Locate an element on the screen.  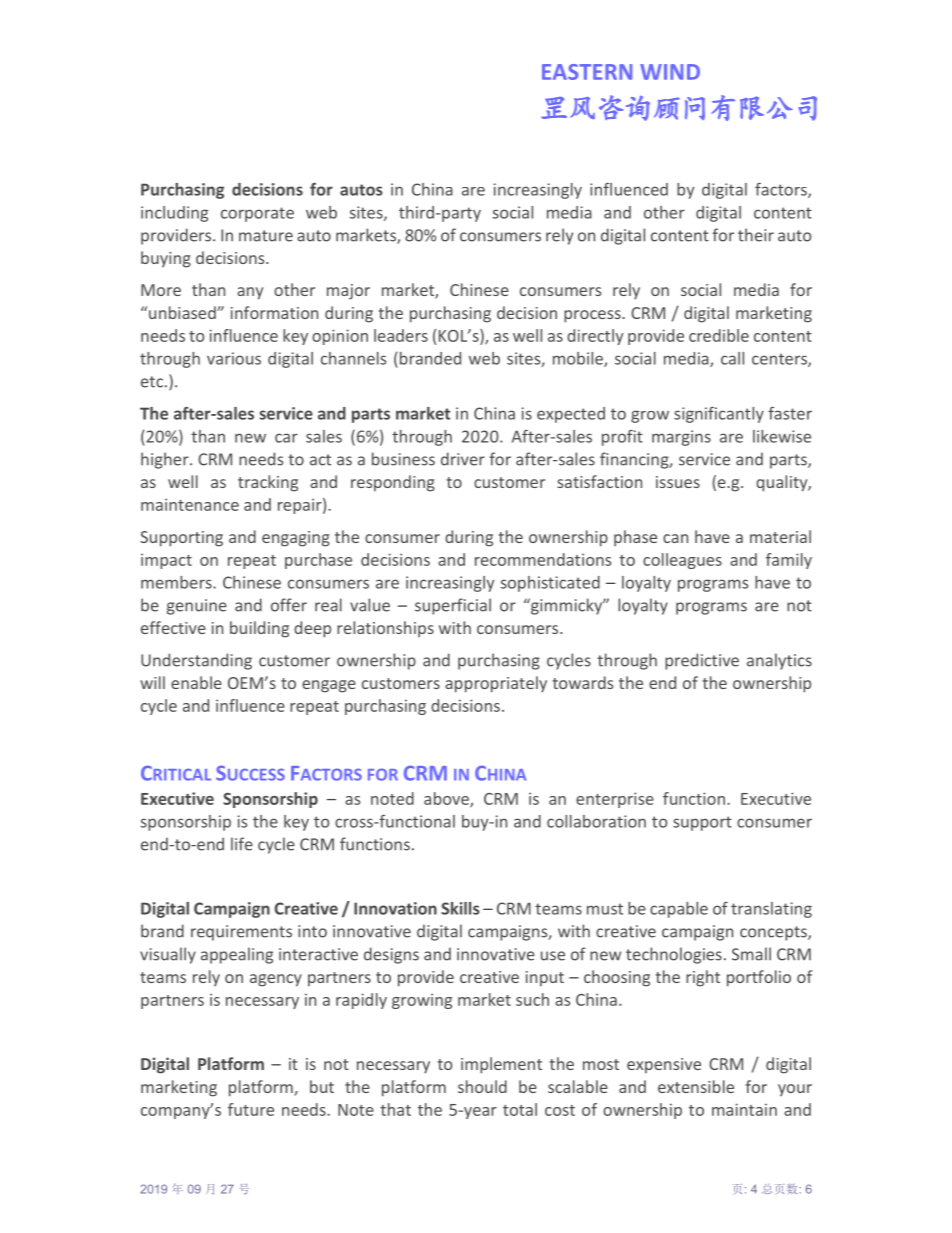
EASTERN is located at coordinates (587, 72).
